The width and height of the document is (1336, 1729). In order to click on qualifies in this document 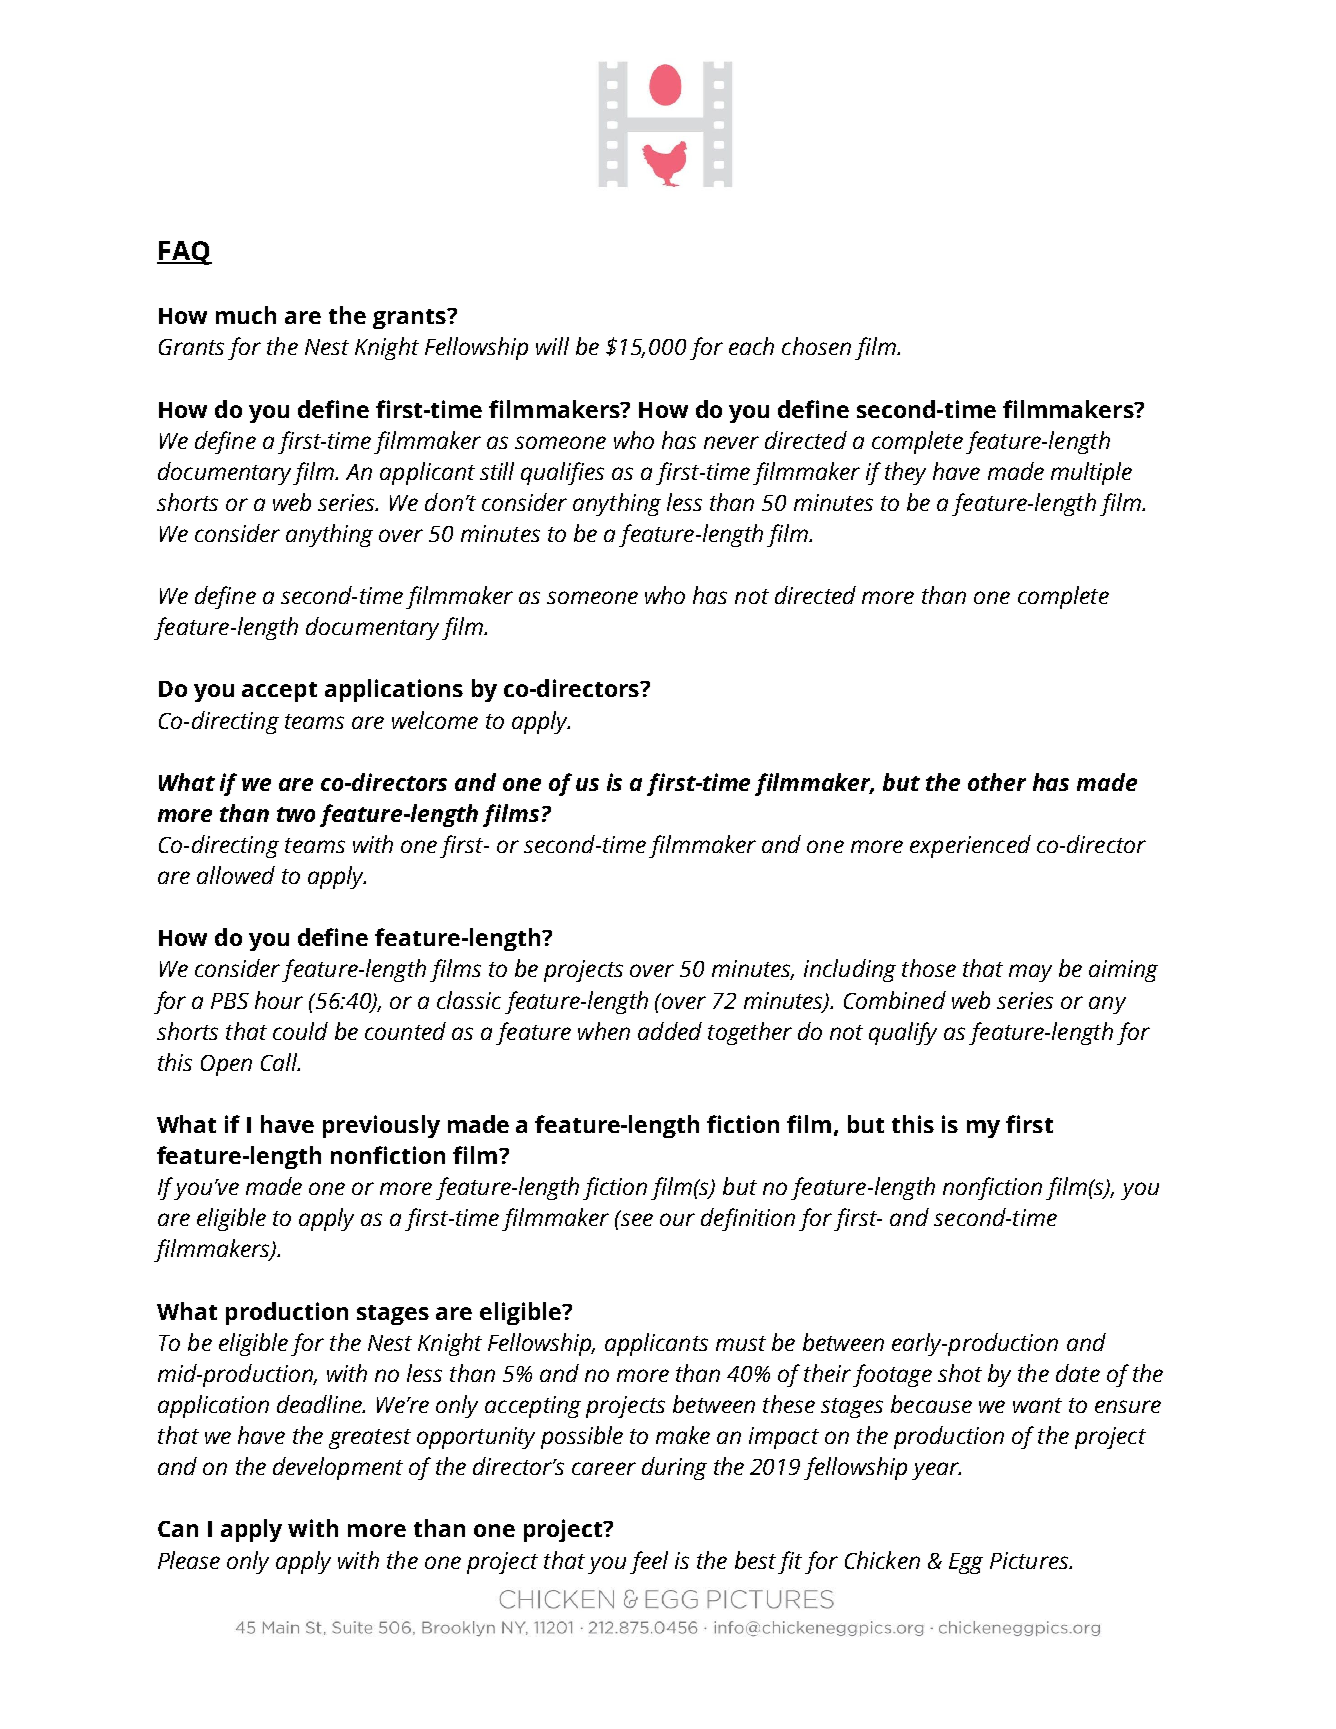, I will do `click(562, 473)`.
